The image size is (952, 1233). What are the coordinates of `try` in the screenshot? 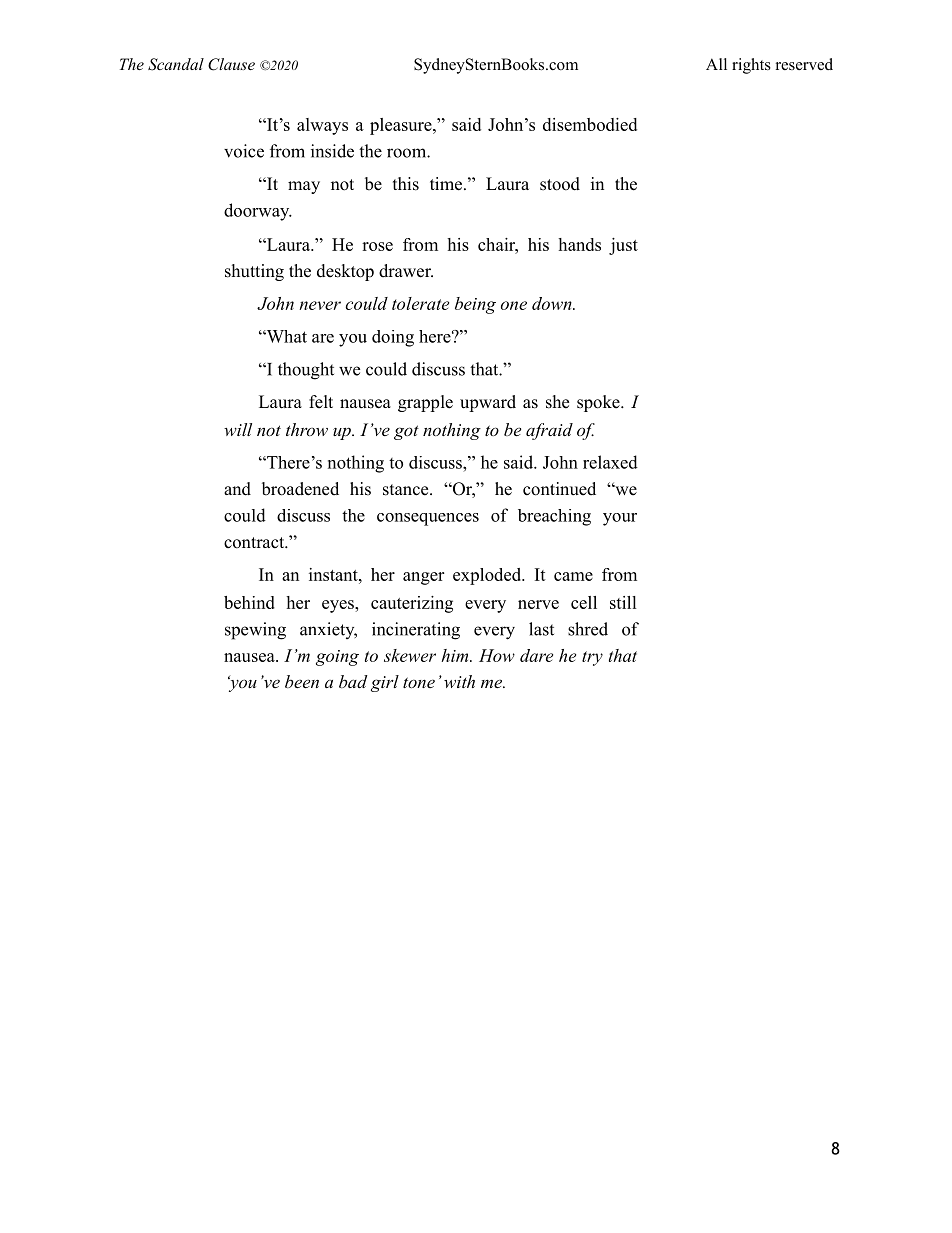 It's located at (592, 658).
